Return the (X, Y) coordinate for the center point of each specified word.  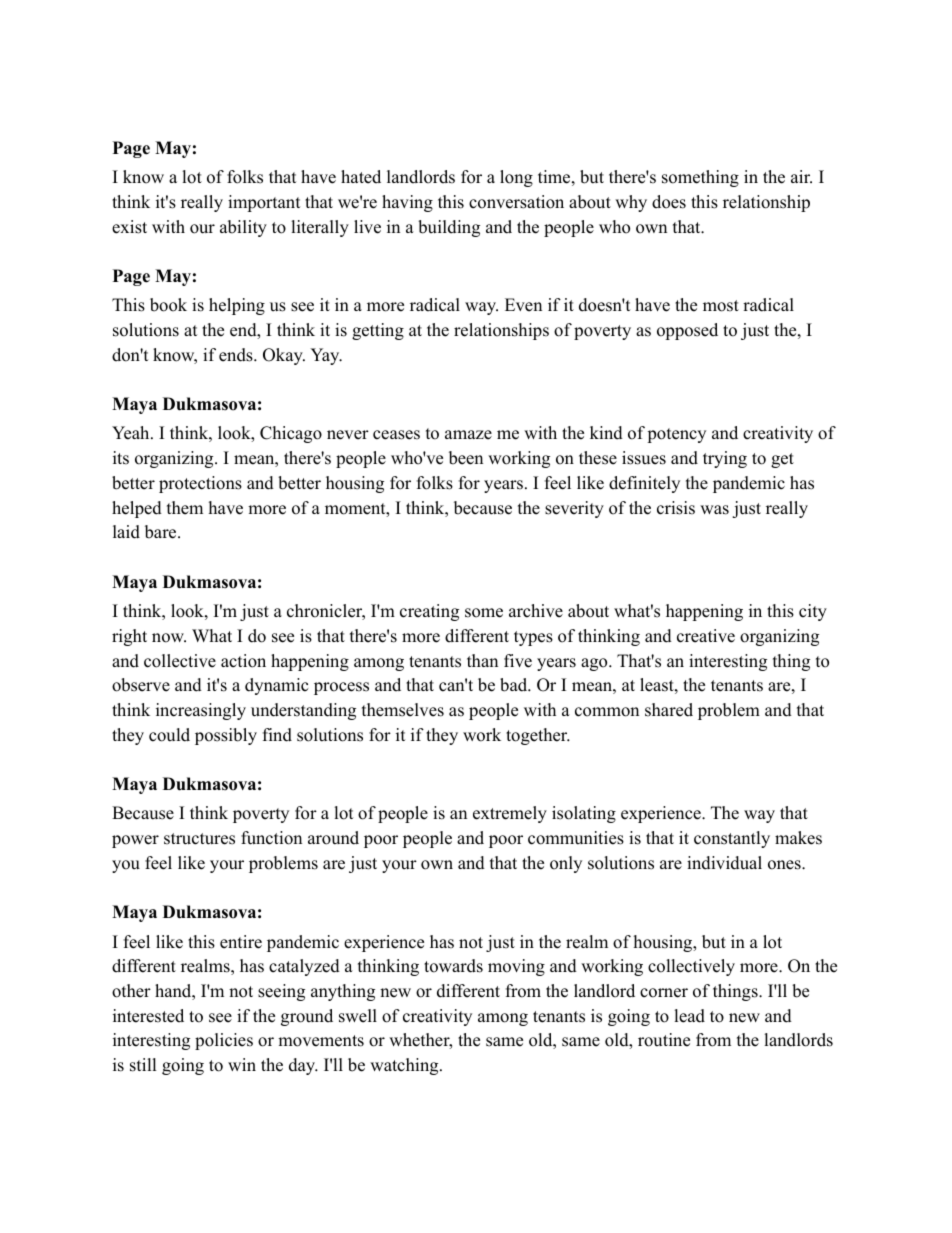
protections (200, 484)
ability (243, 228)
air (801, 176)
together (537, 736)
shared (669, 710)
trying (725, 459)
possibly (226, 736)
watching (405, 1066)
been (466, 458)
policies (224, 1041)
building (449, 228)
